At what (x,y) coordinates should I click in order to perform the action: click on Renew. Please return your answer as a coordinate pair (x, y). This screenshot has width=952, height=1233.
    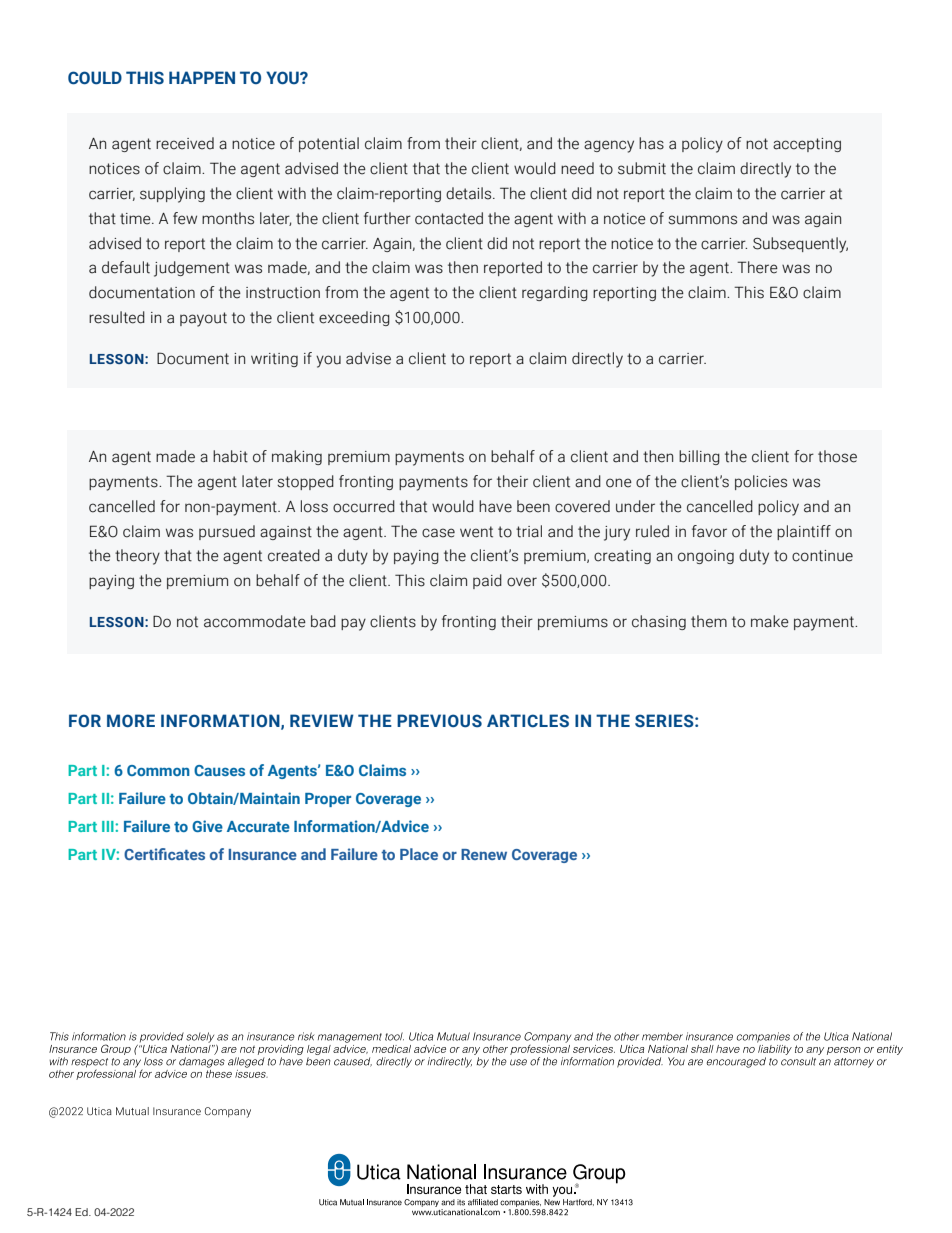
    Looking at the image, I should click on (484, 854).
